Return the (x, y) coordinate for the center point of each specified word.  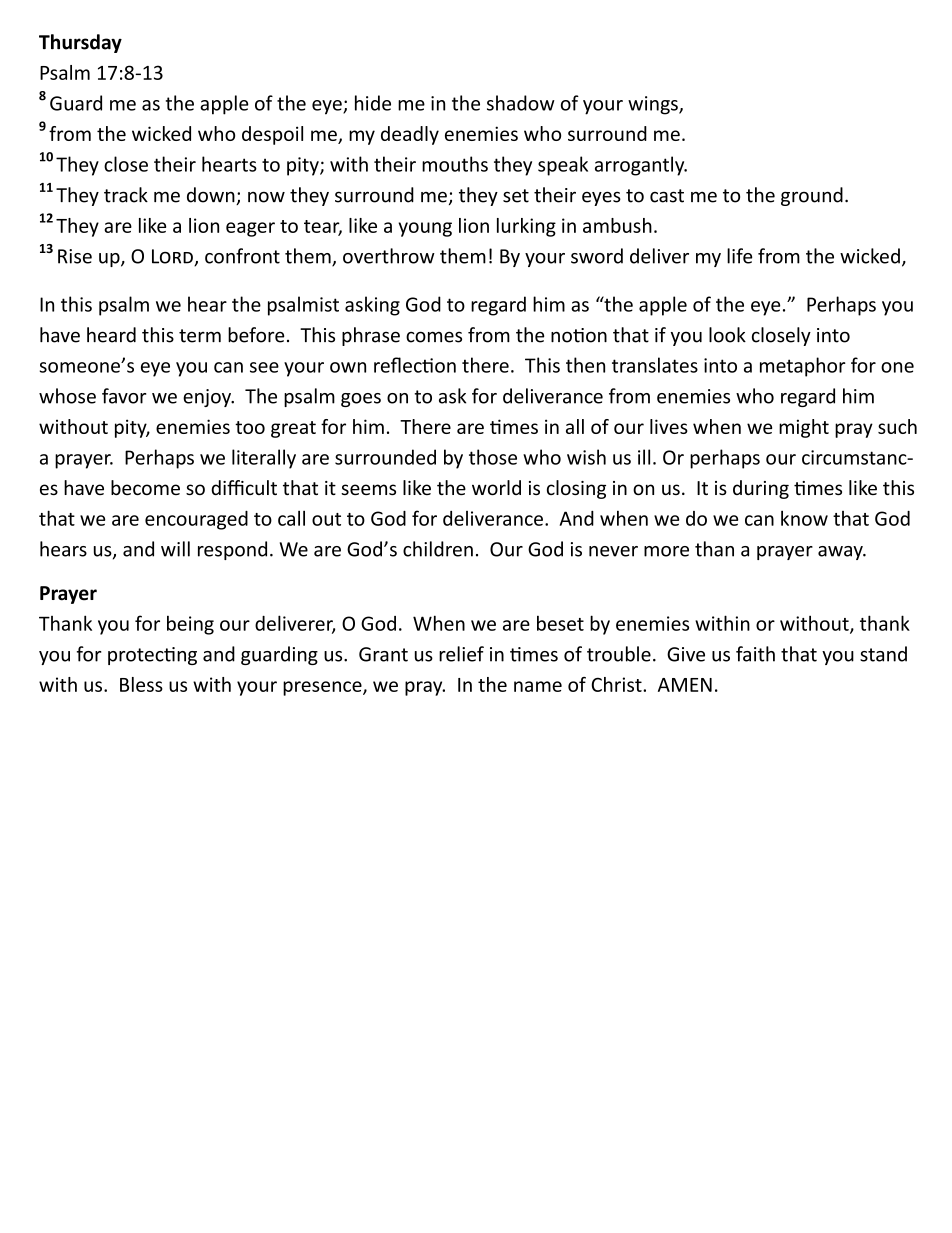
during (761, 489)
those (493, 457)
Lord (173, 257)
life (739, 256)
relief (461, 654)
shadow (521, 103)
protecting (152, 656)
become (145, 487)
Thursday (80, 43)
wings (654, 105)
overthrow (389, 256)
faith (755, 654)
